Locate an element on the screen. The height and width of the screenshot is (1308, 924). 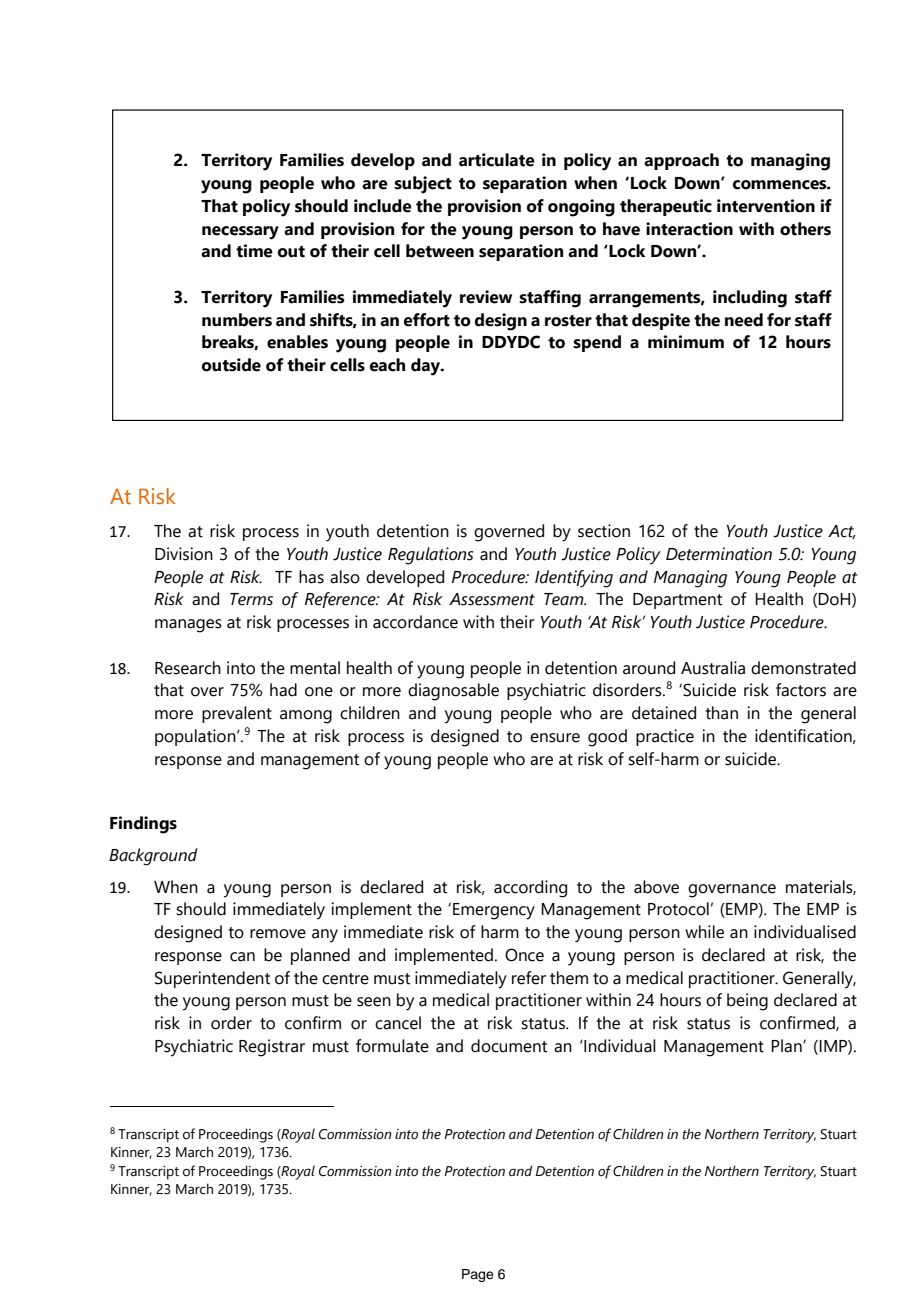
Page is located at coordinates (478, 1275).
